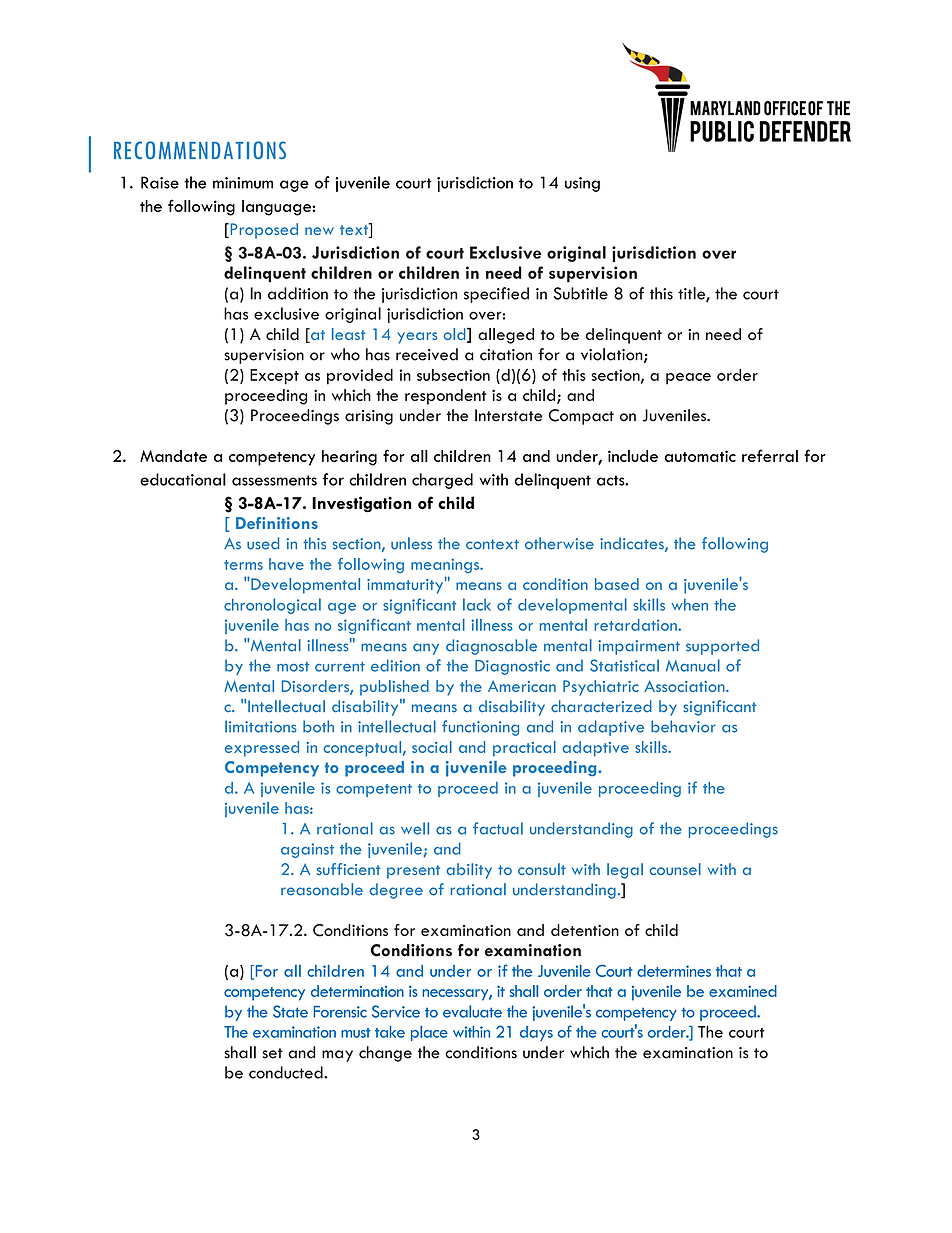  What do you see at coordinates (272, 1053) in the screenshot?
I see `set` at bounding box center [272, 1053].
